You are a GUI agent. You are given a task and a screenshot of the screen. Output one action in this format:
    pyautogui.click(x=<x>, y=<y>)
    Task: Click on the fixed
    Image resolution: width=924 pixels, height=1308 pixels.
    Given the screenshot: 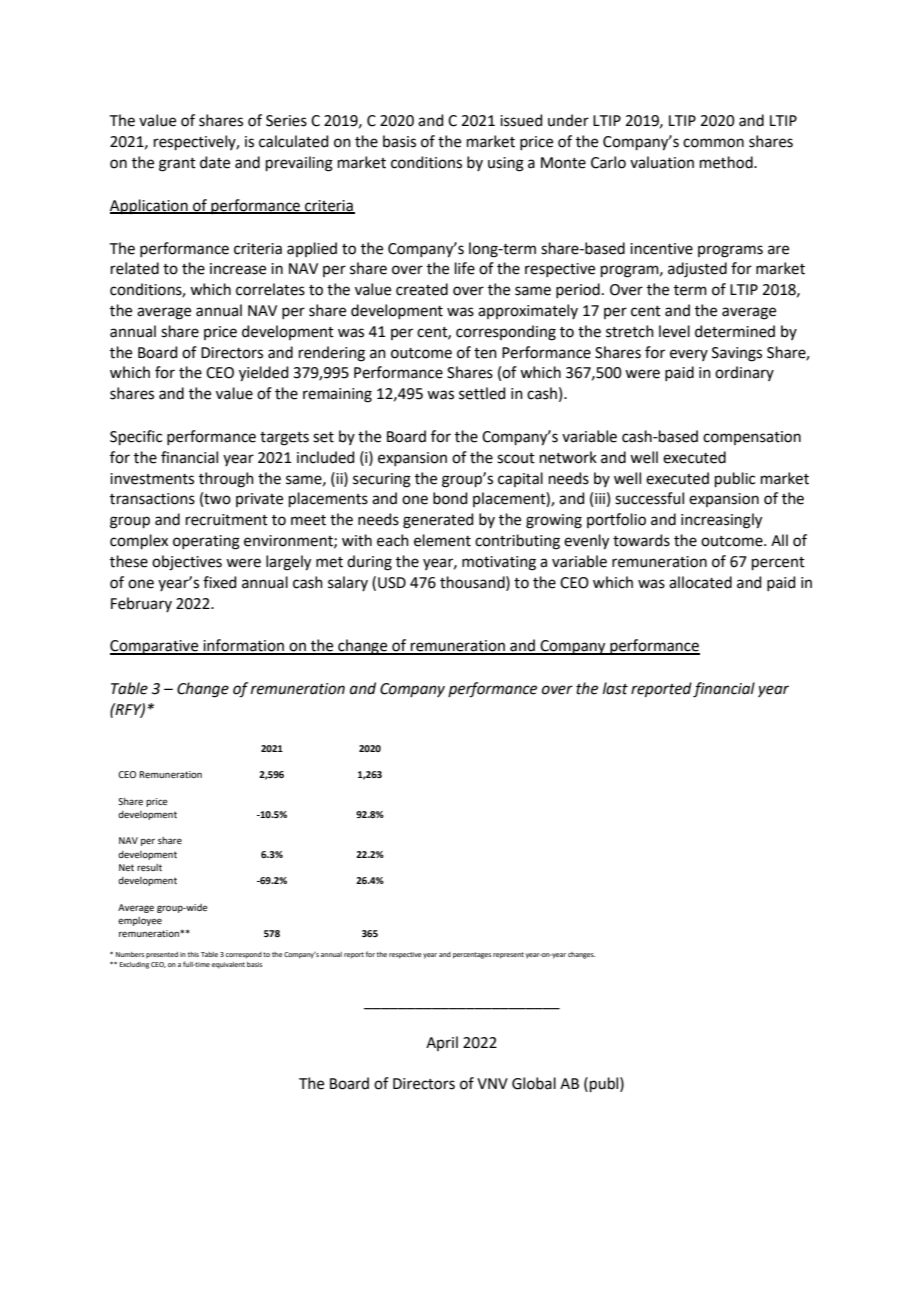 What is the action you would take?
    pyautogui.click(x=220, y=582)
